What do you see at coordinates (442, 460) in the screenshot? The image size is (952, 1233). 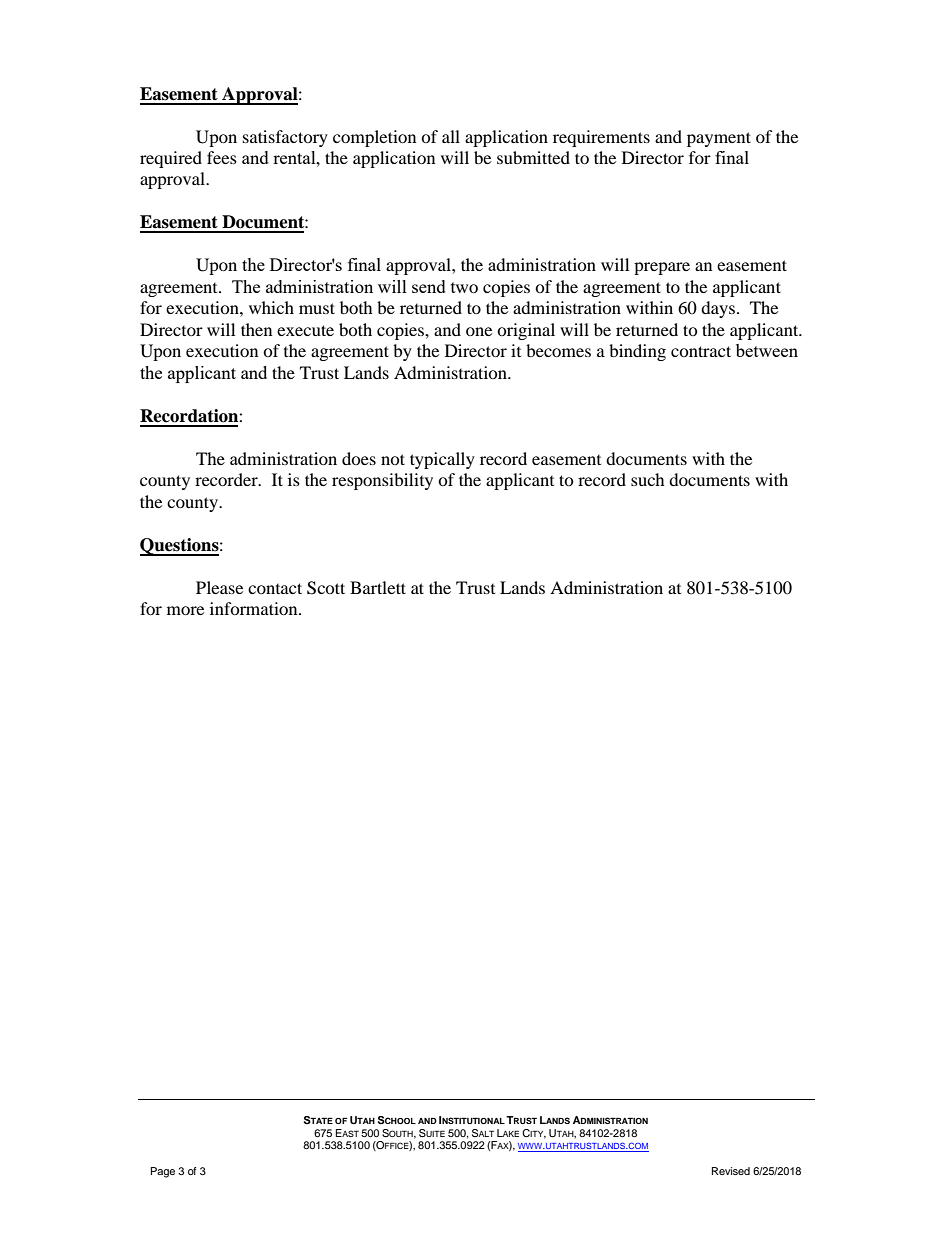 I see `typically` at bounding box center [442, 460].
